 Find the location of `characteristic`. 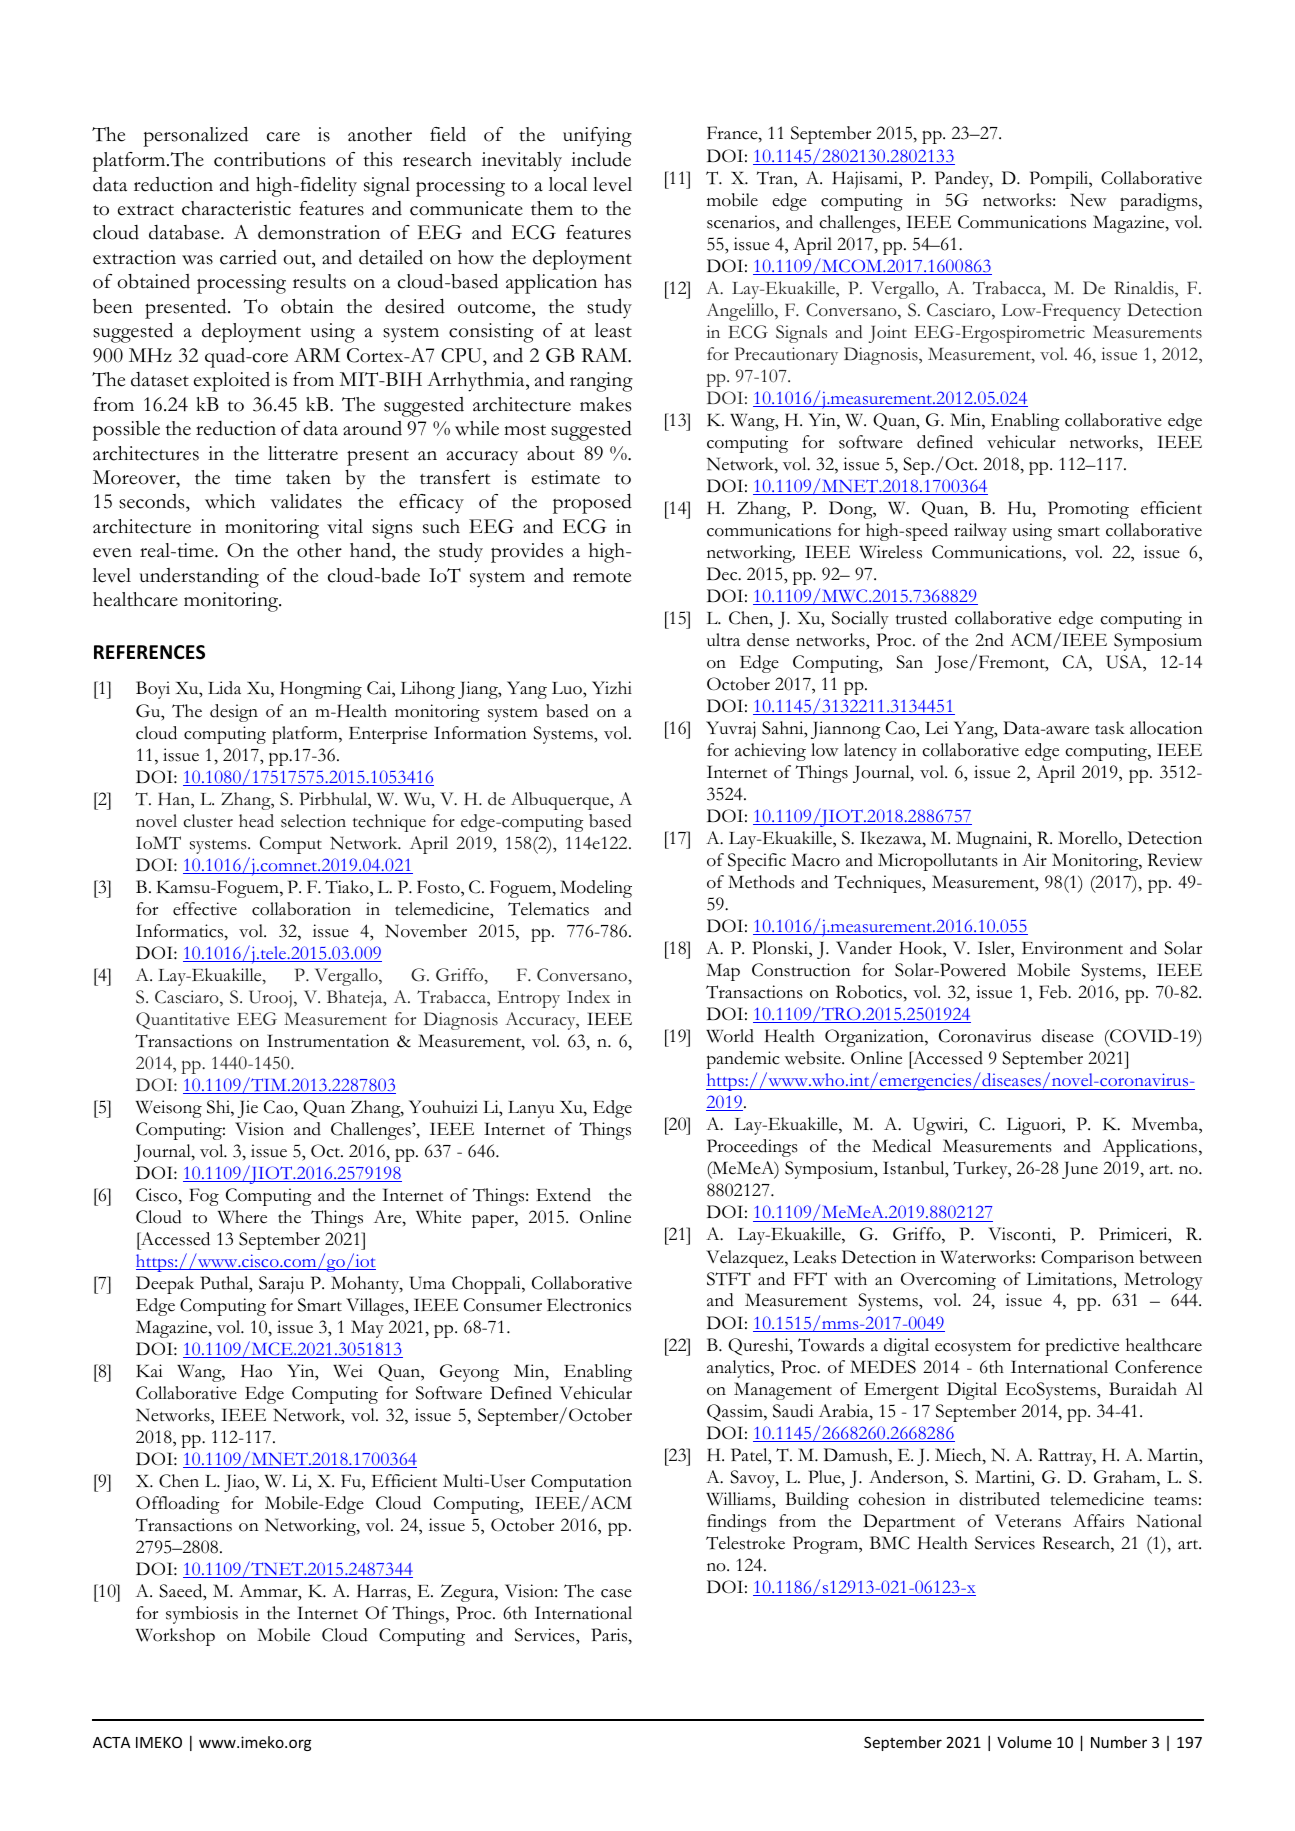

characteristic is located at coordinates (236, 208).
